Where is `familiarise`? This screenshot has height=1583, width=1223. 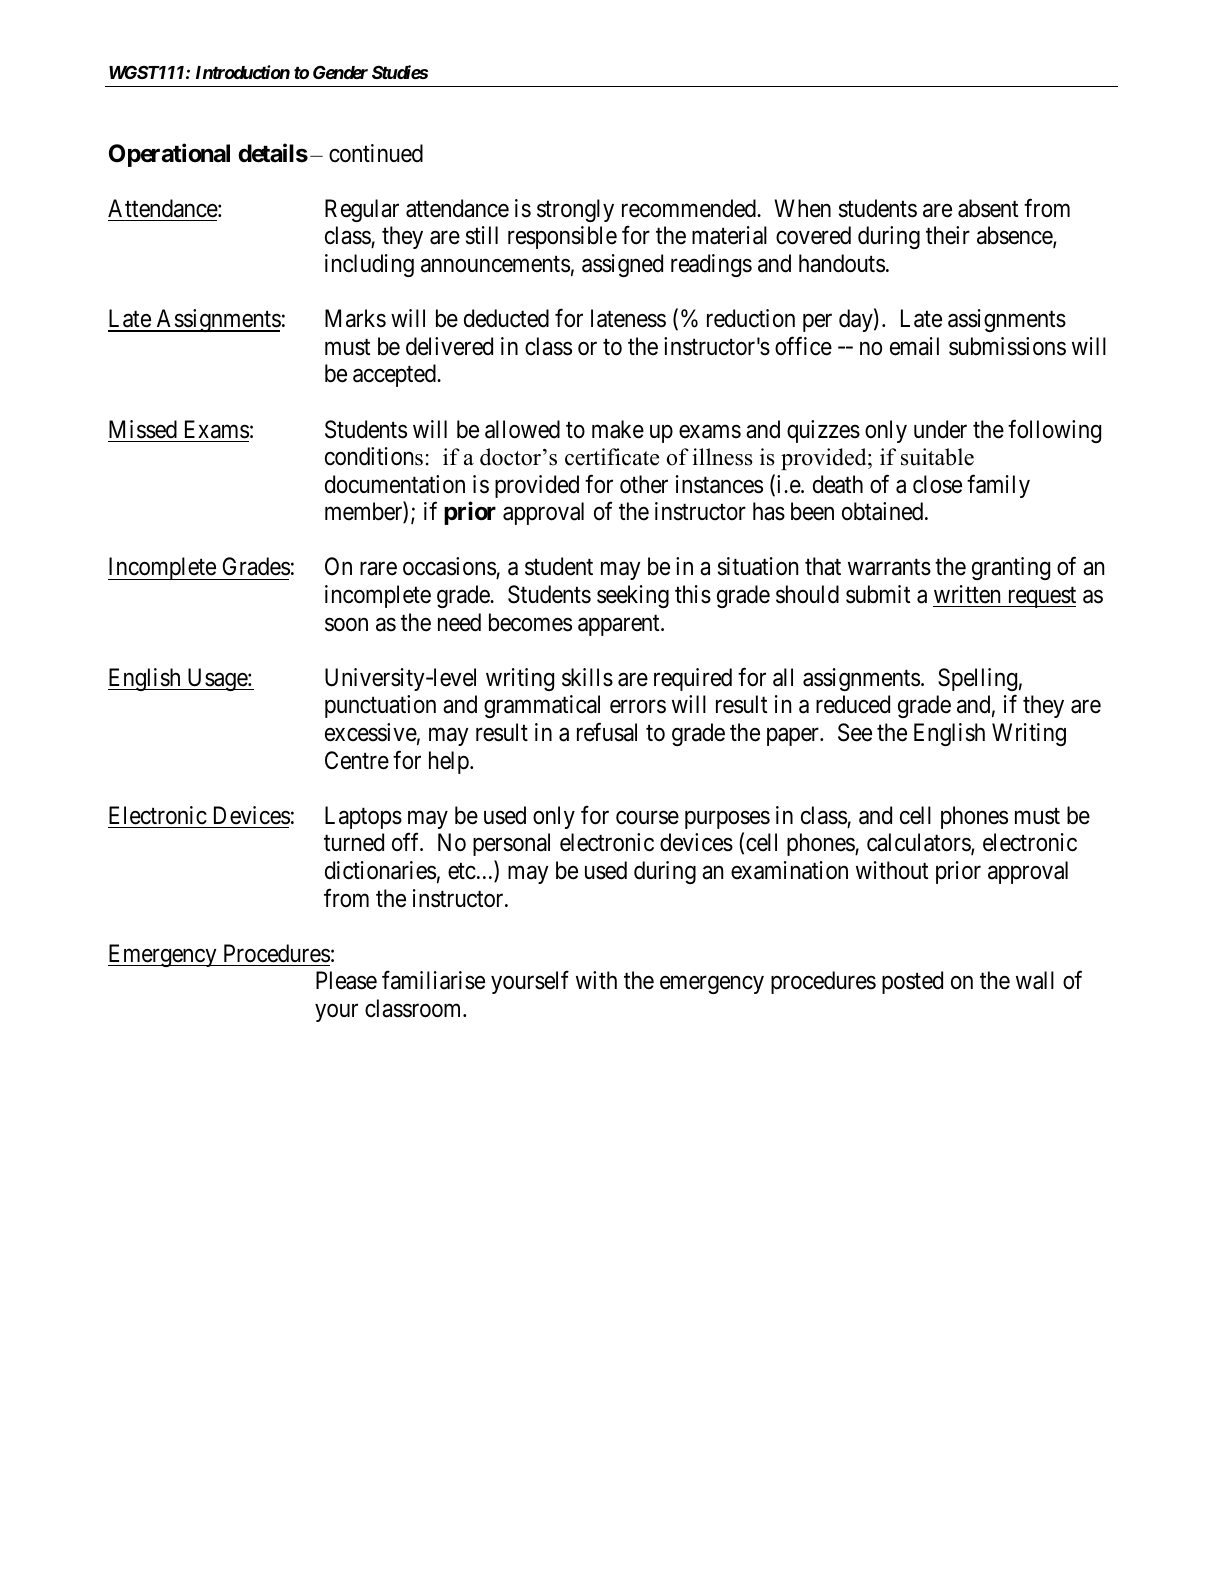
familiarise is located at coordinates (433, 980).
